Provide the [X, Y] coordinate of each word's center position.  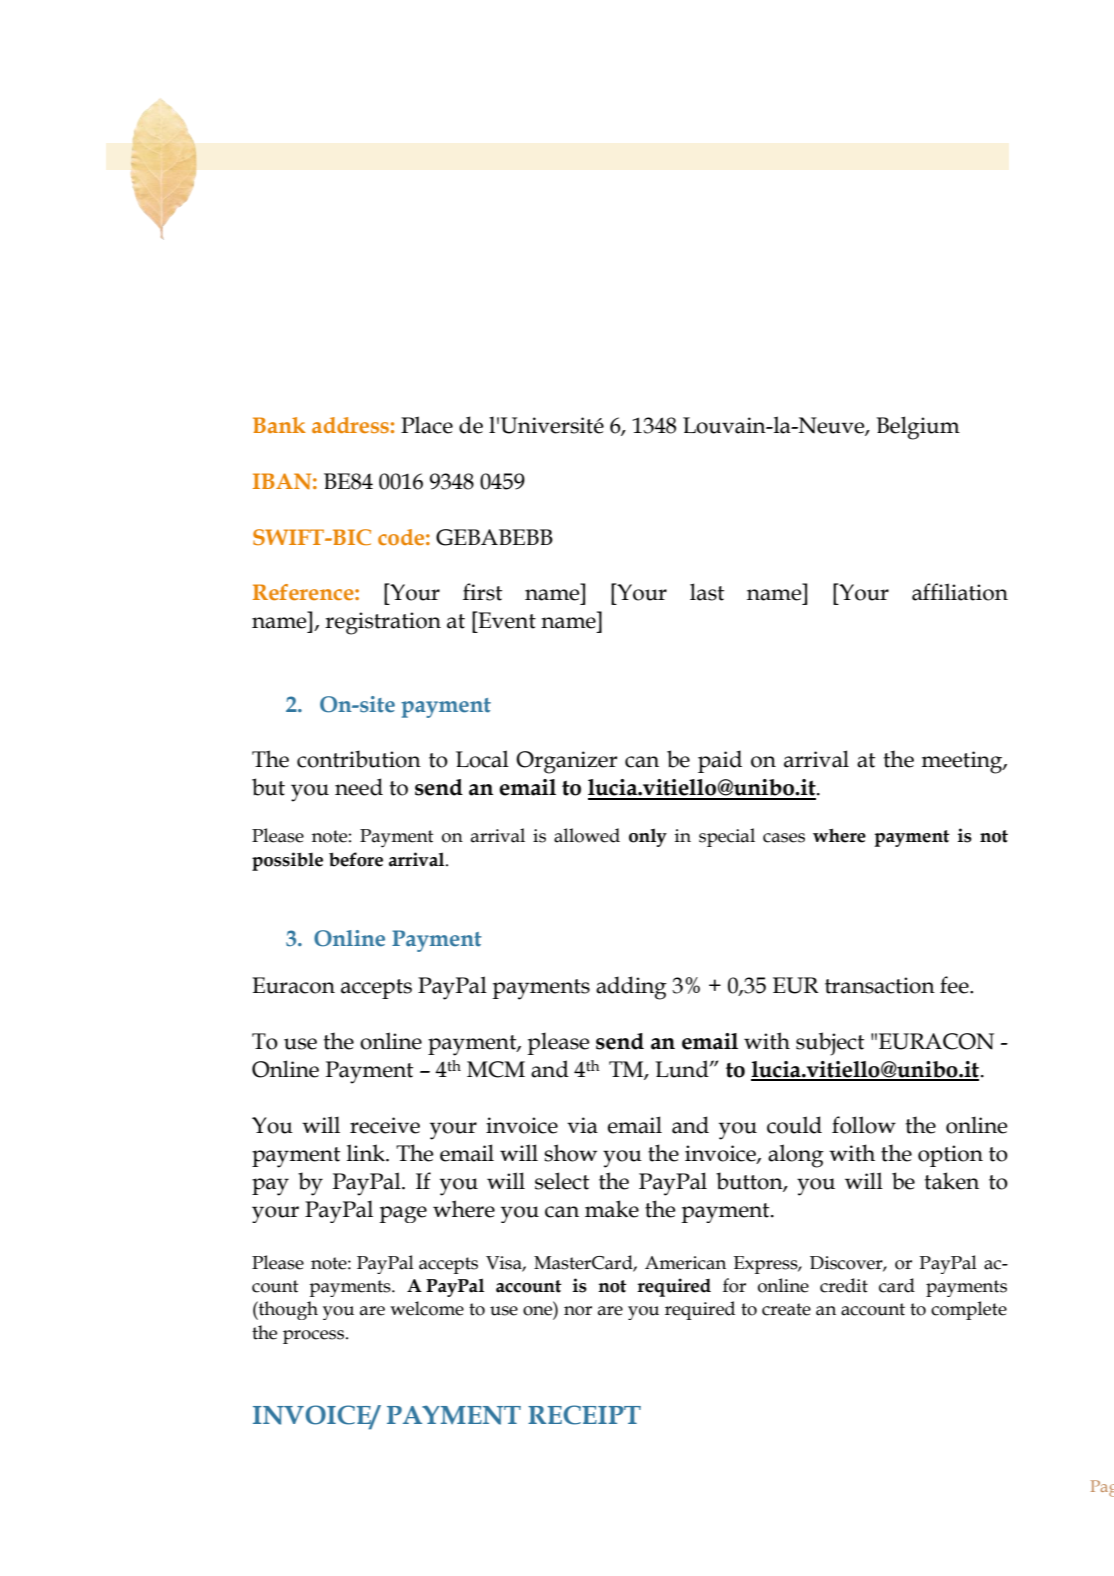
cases [784, 838]
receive [385, 1125]
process [315, 1337]
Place [427, 425]
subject [830, 1044]
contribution [359, 759]
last [707, 592]
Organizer [566, 762]
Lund [683, 1069]
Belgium [918, 428]
